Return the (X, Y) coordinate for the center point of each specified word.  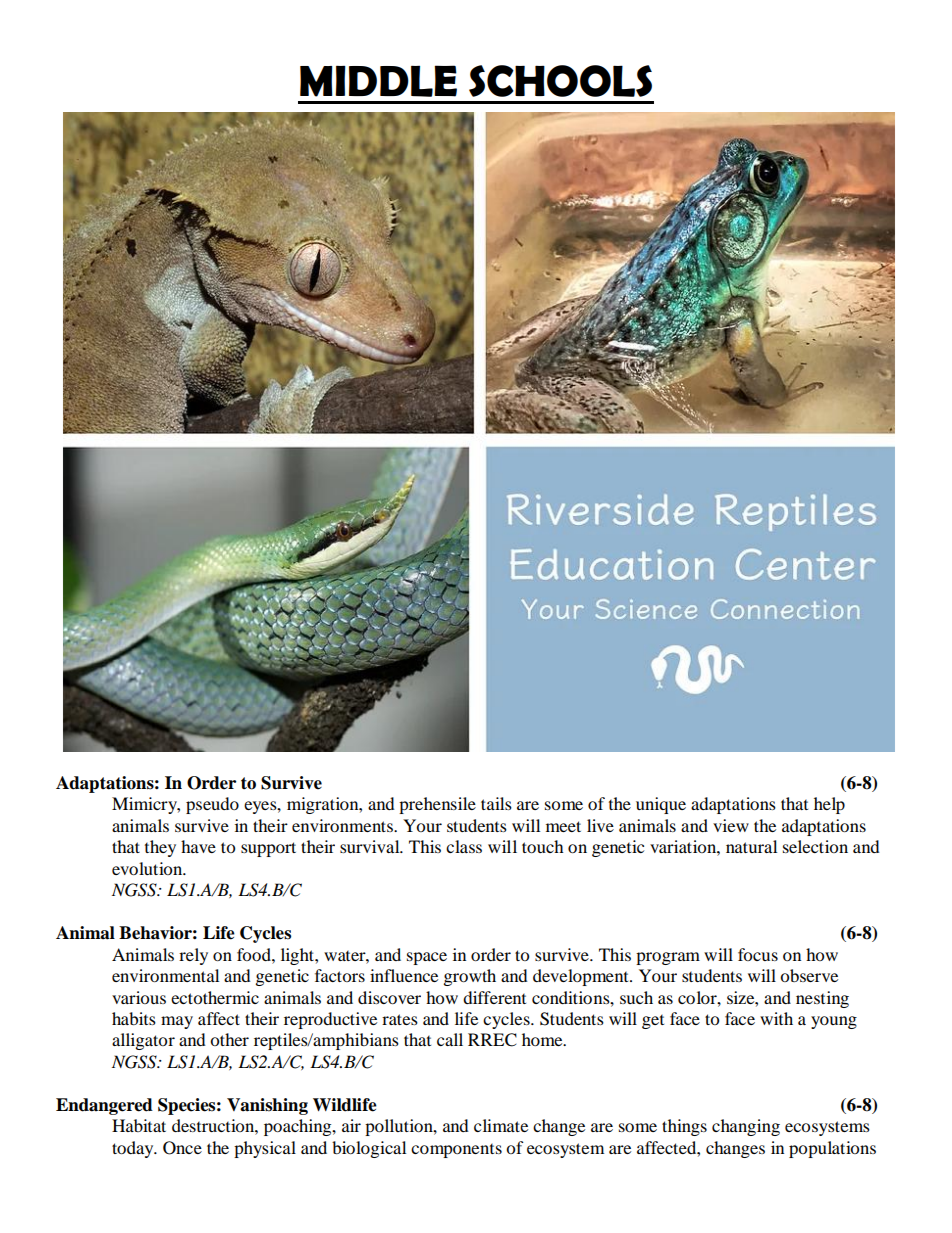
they (160, 848)
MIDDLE (378, 81)
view (731, 825)
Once (182, 1148)
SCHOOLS (560, 81)
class (464, 846)
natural (751, 846)
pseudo (212, 805)
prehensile (437, 805)
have (198, 846)
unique (661, 805)
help (829, 805)
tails (496, 803)
